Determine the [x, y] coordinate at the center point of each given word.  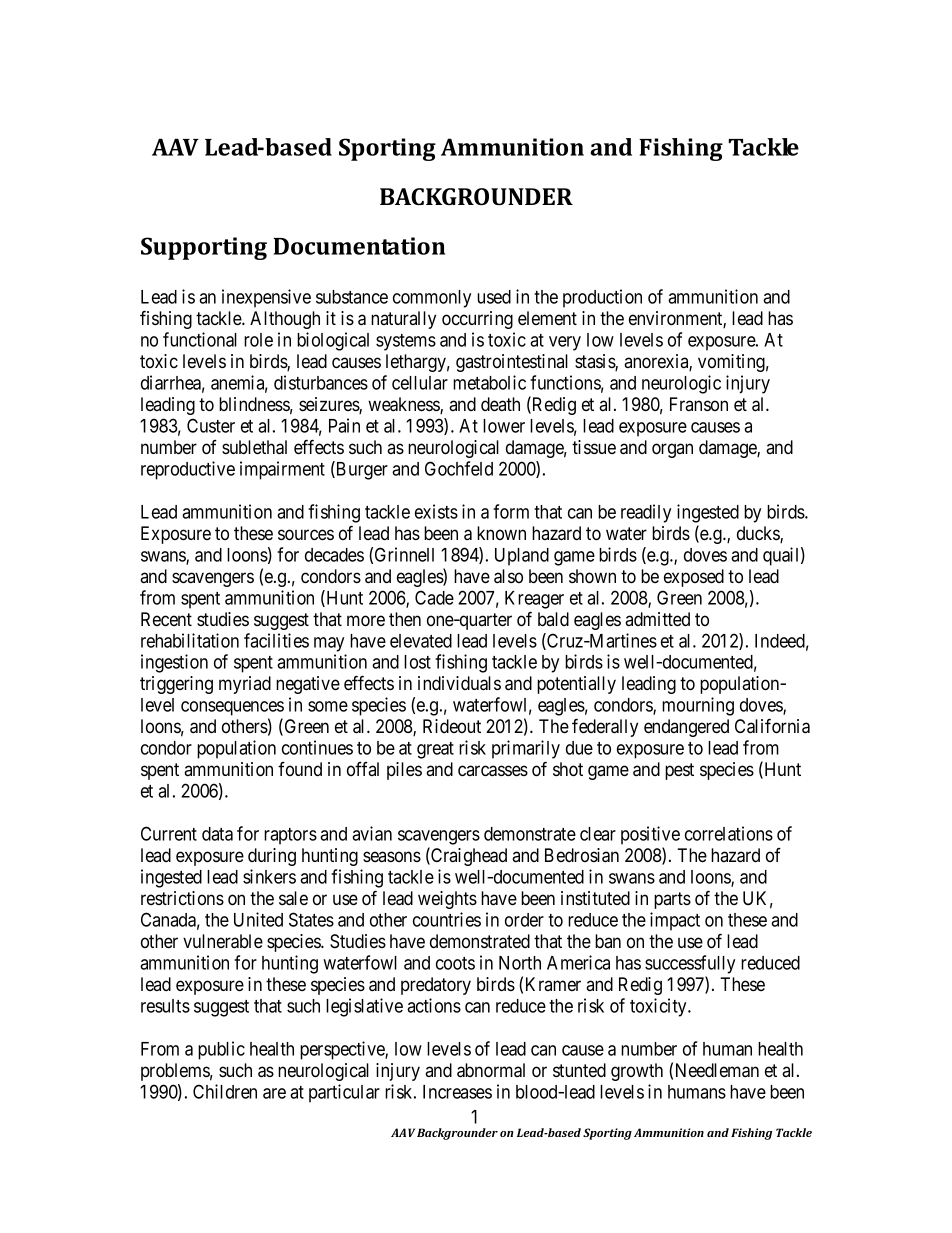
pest [679, 771]
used [494, 297]
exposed [694, 578]
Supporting [204, 248]
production [602, 298]
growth [637, 1072]
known [501, 533]
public [221, 1050]
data [217, 834]
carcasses [493, 771]
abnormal [491, 1070]
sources [306, 535]
